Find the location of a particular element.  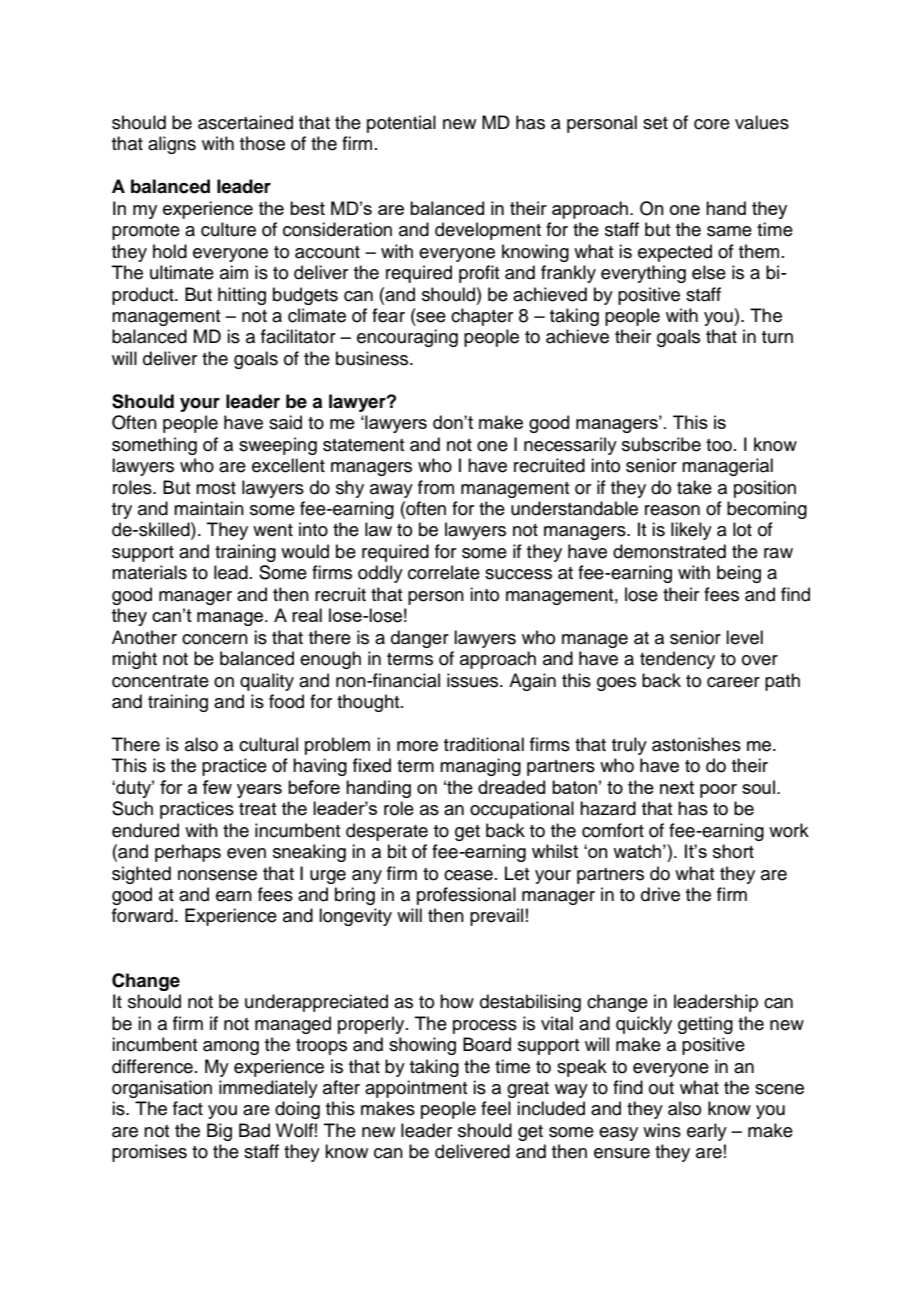

level is located at coordinates (744, 637).
